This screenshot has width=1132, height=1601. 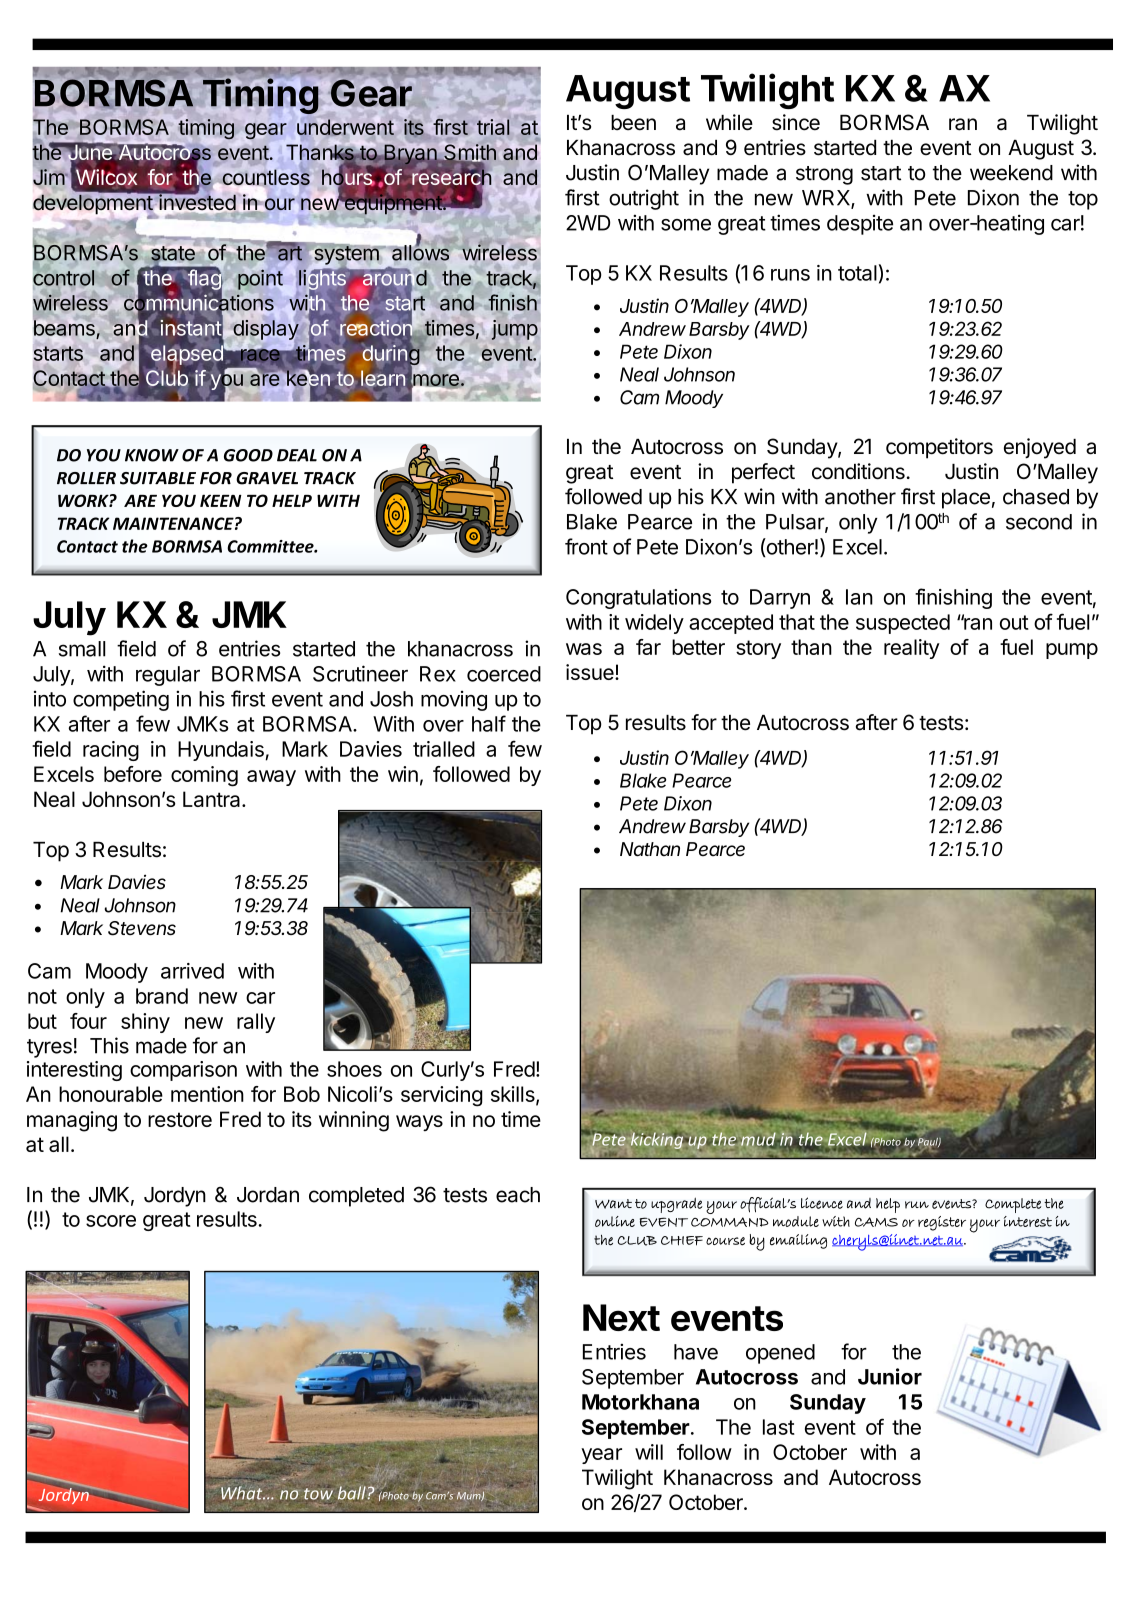 What do you see at coordinates (158, 478) in the screenshot?
I see `SUITABLE` at bounding box center [158, 478].
